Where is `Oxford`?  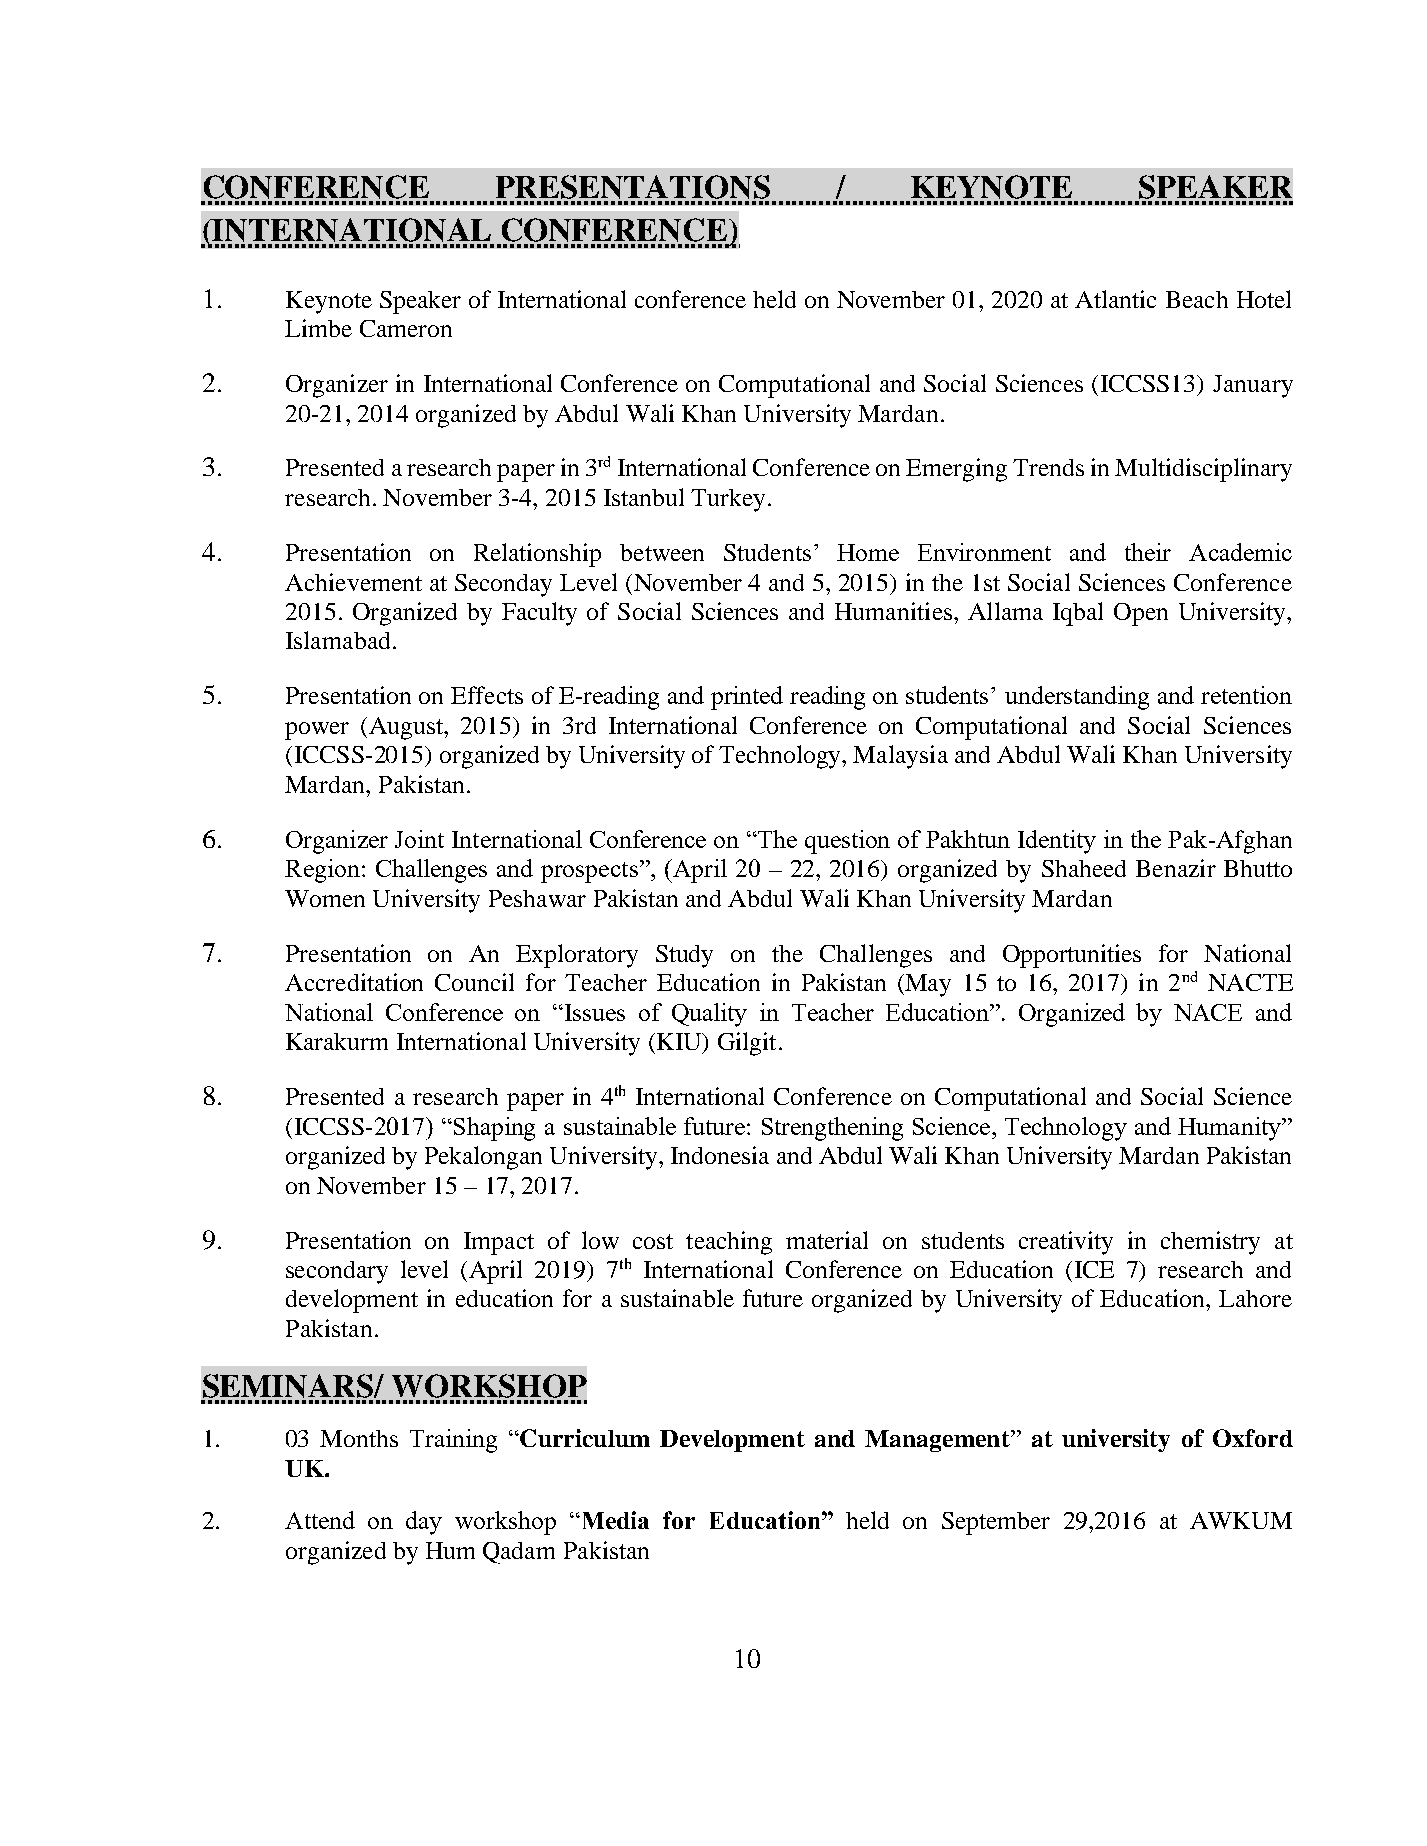
Oxford is located at coordinates (1253, 1438).
